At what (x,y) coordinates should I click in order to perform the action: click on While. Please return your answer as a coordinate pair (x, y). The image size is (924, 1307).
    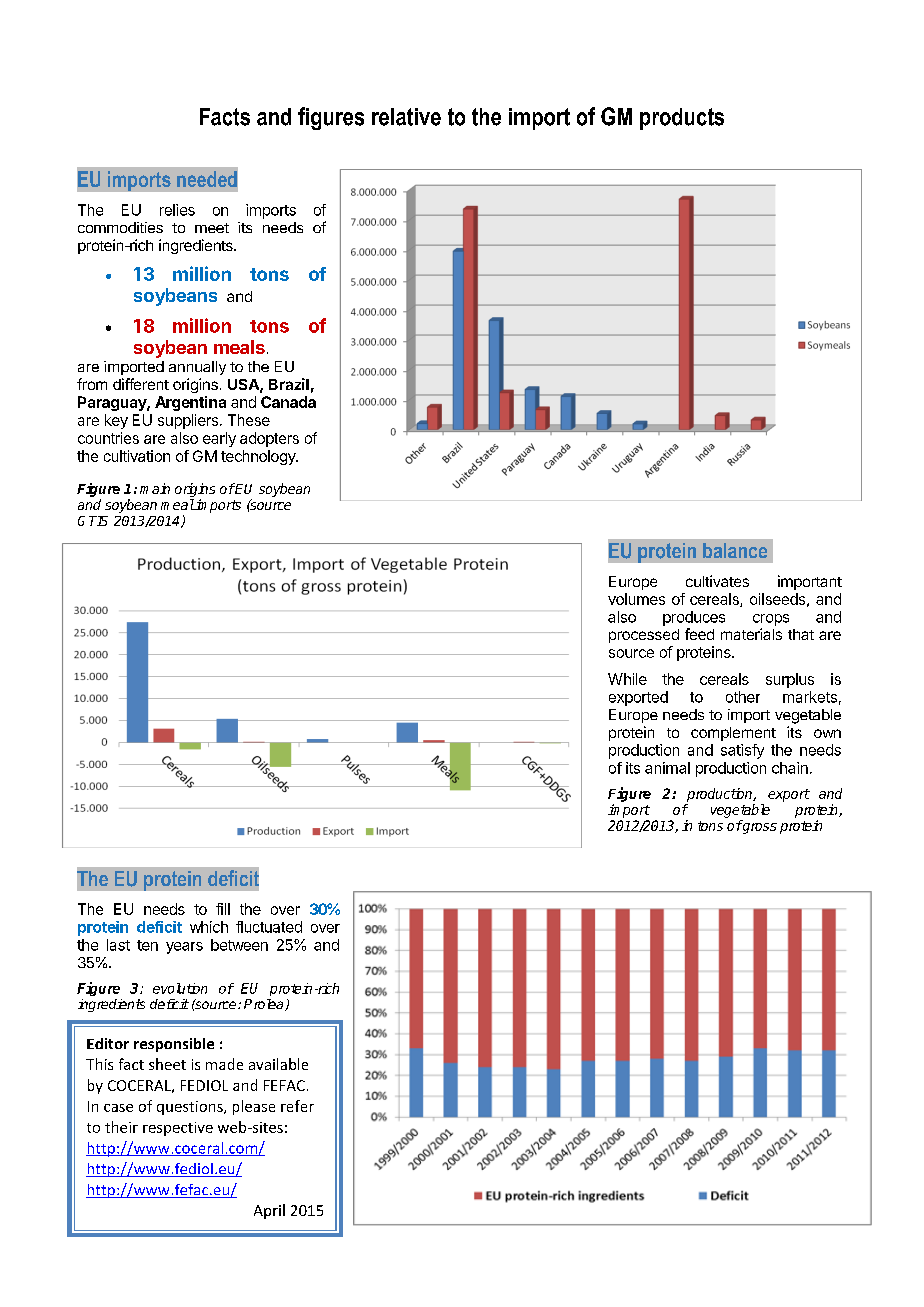
    Looking at the image, I should click on (627, 679).
